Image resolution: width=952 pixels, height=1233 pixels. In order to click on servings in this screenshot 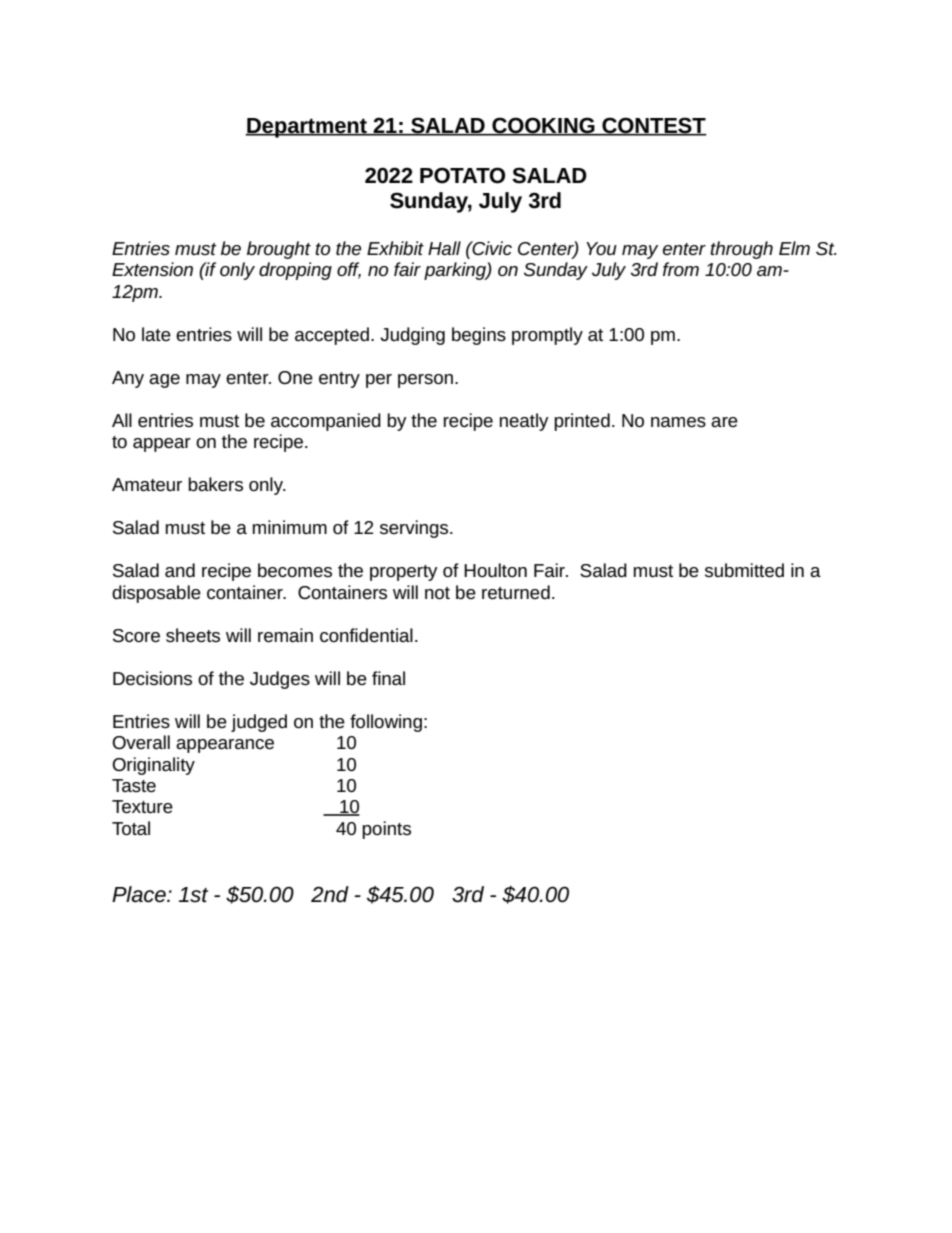, I will do `click(415, 529)`.
